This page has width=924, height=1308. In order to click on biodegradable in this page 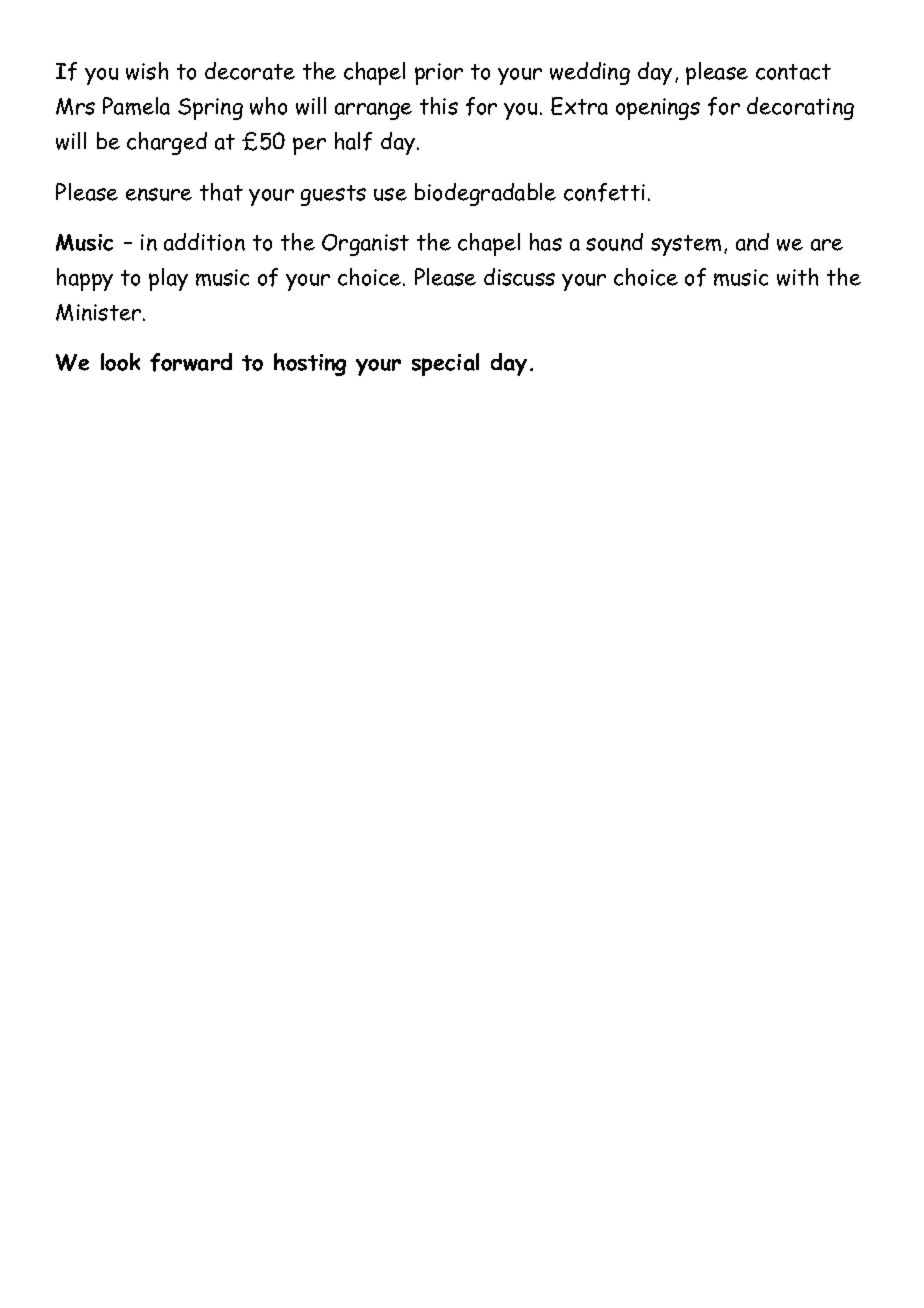, I will do `click(485, 194)`.
